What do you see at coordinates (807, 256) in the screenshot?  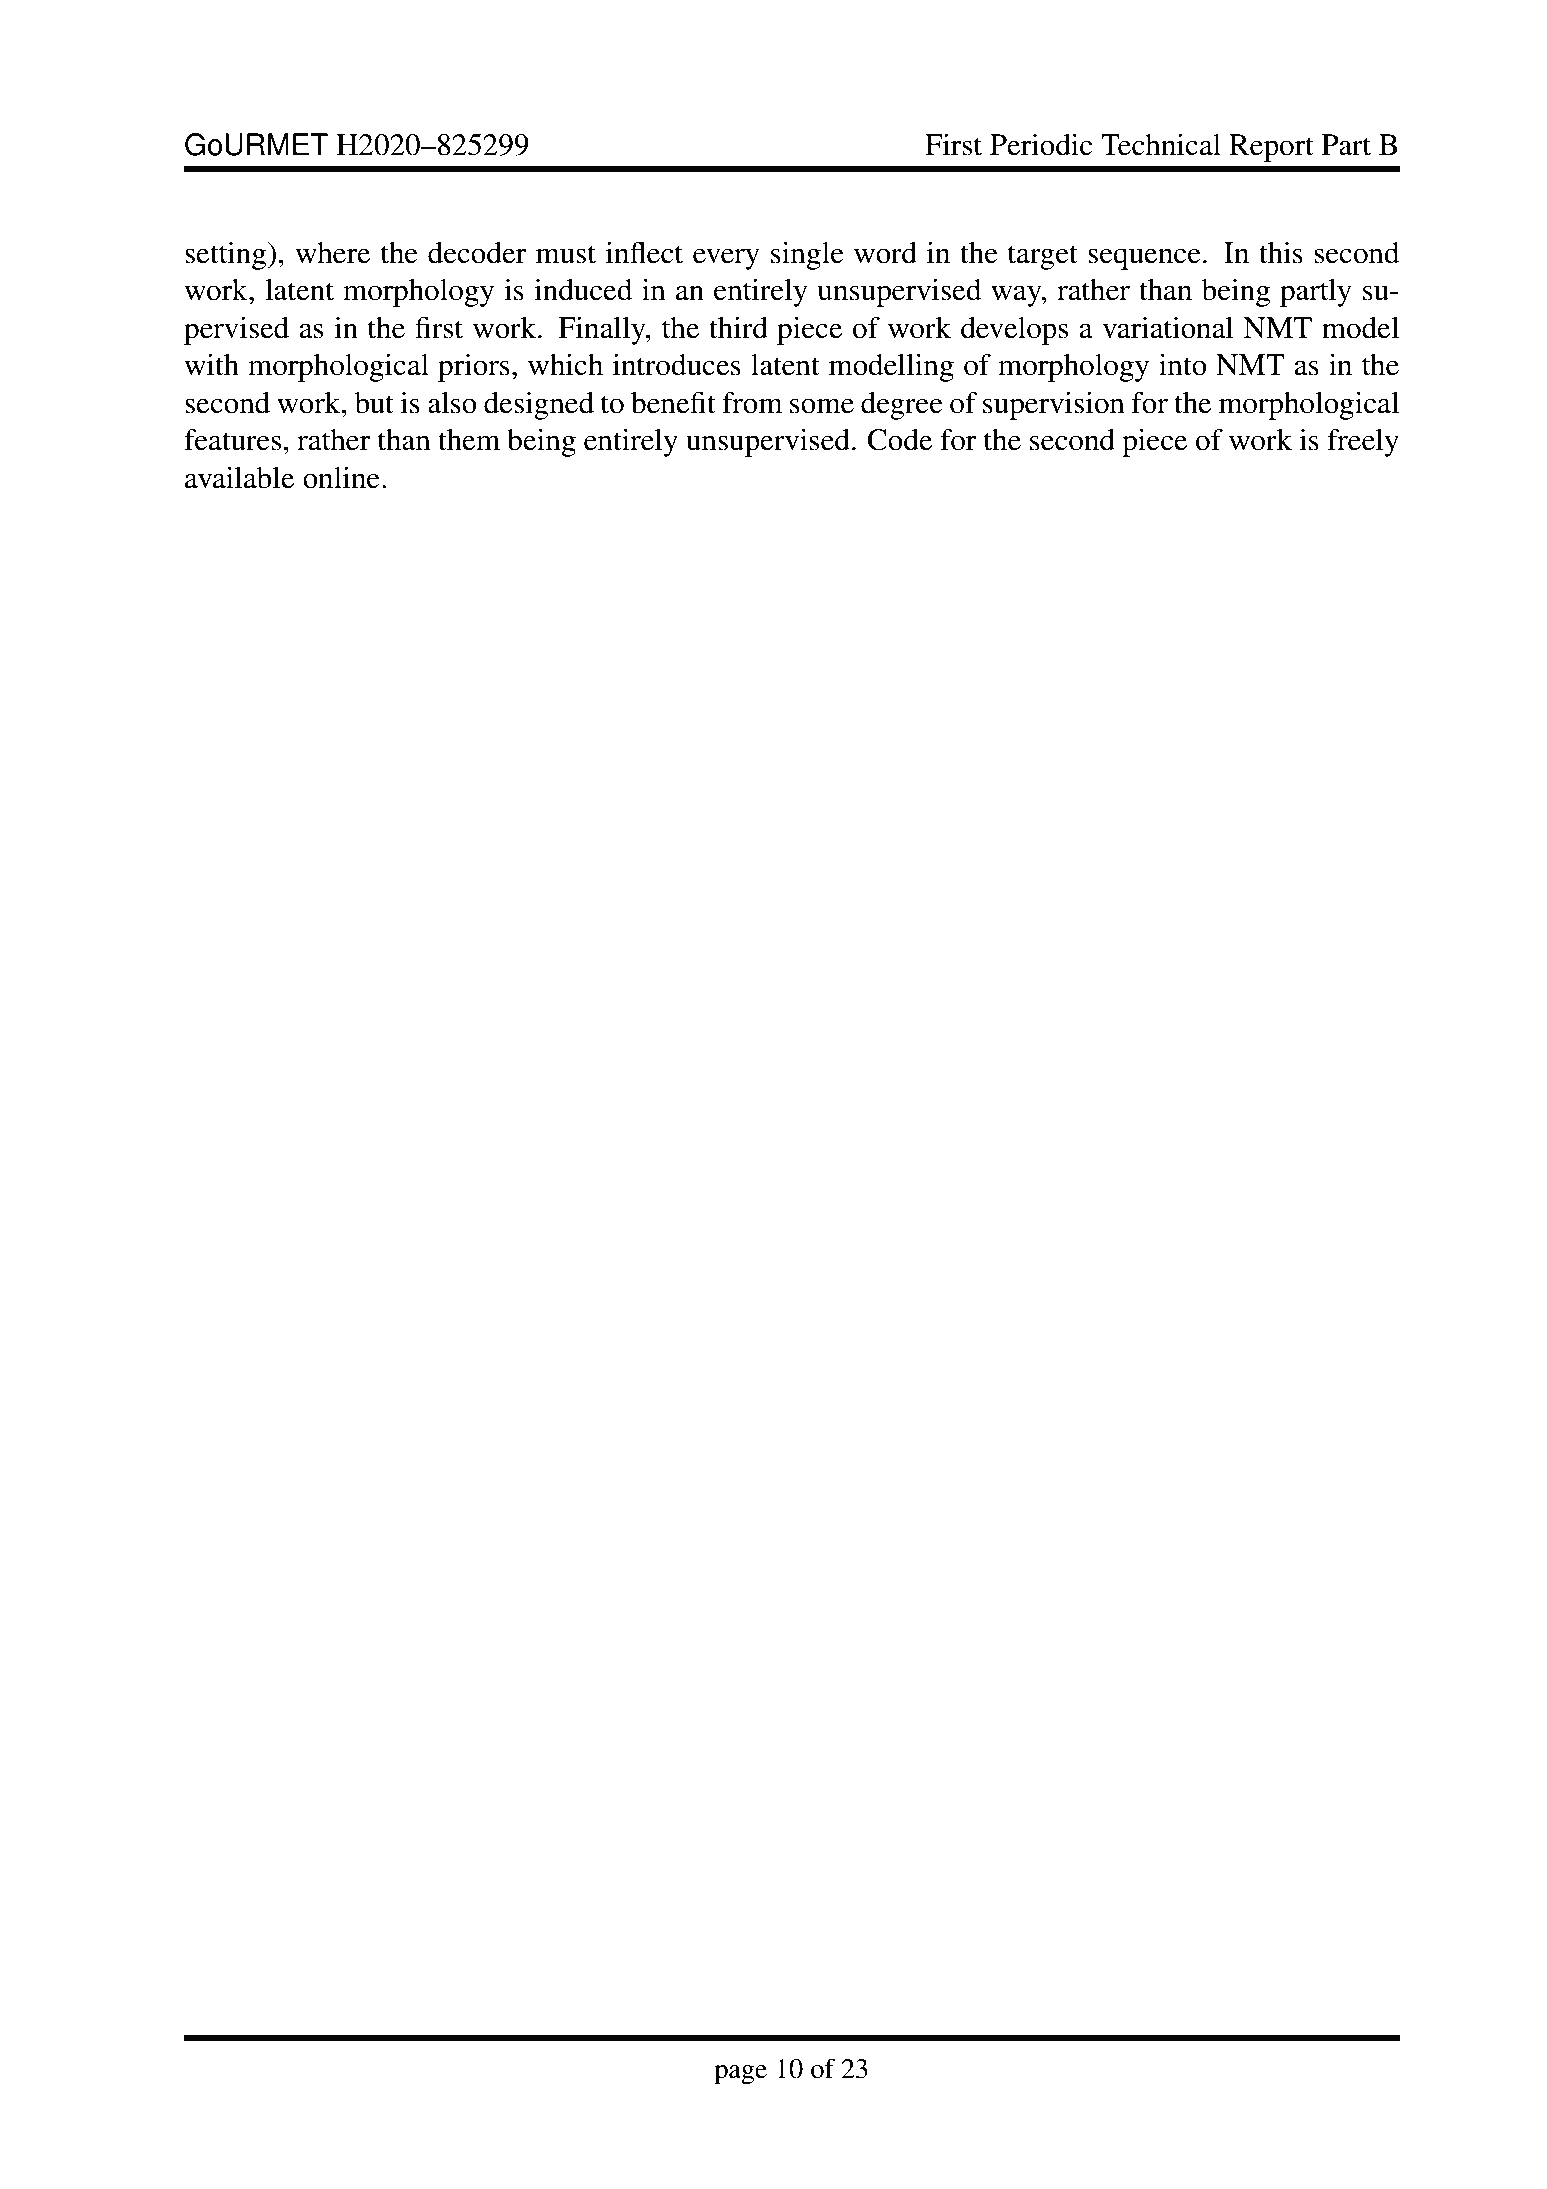 I see `single` at bounding box center [807, 256].
